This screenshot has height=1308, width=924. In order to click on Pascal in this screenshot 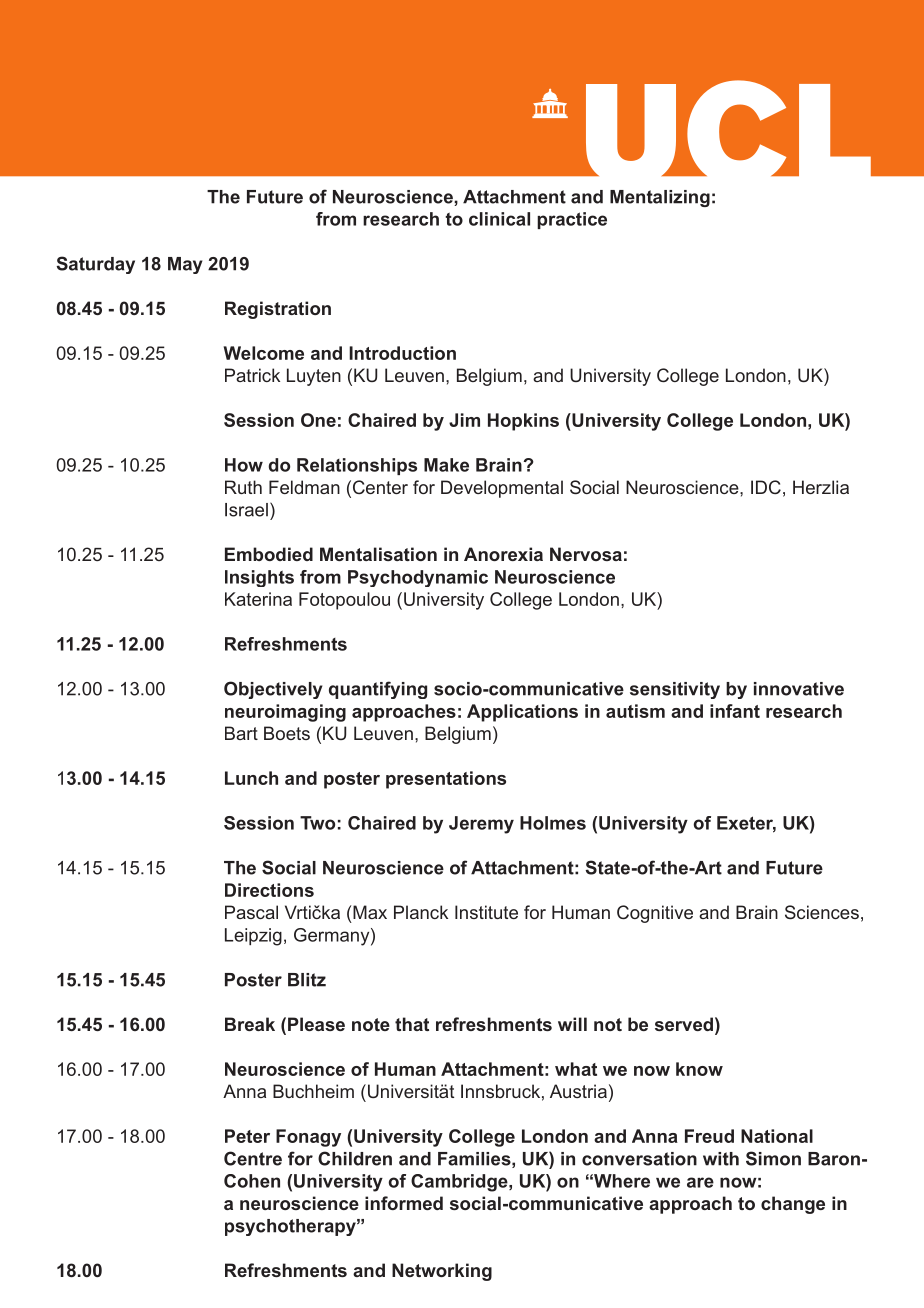, I will do `click(251, 912)`.
